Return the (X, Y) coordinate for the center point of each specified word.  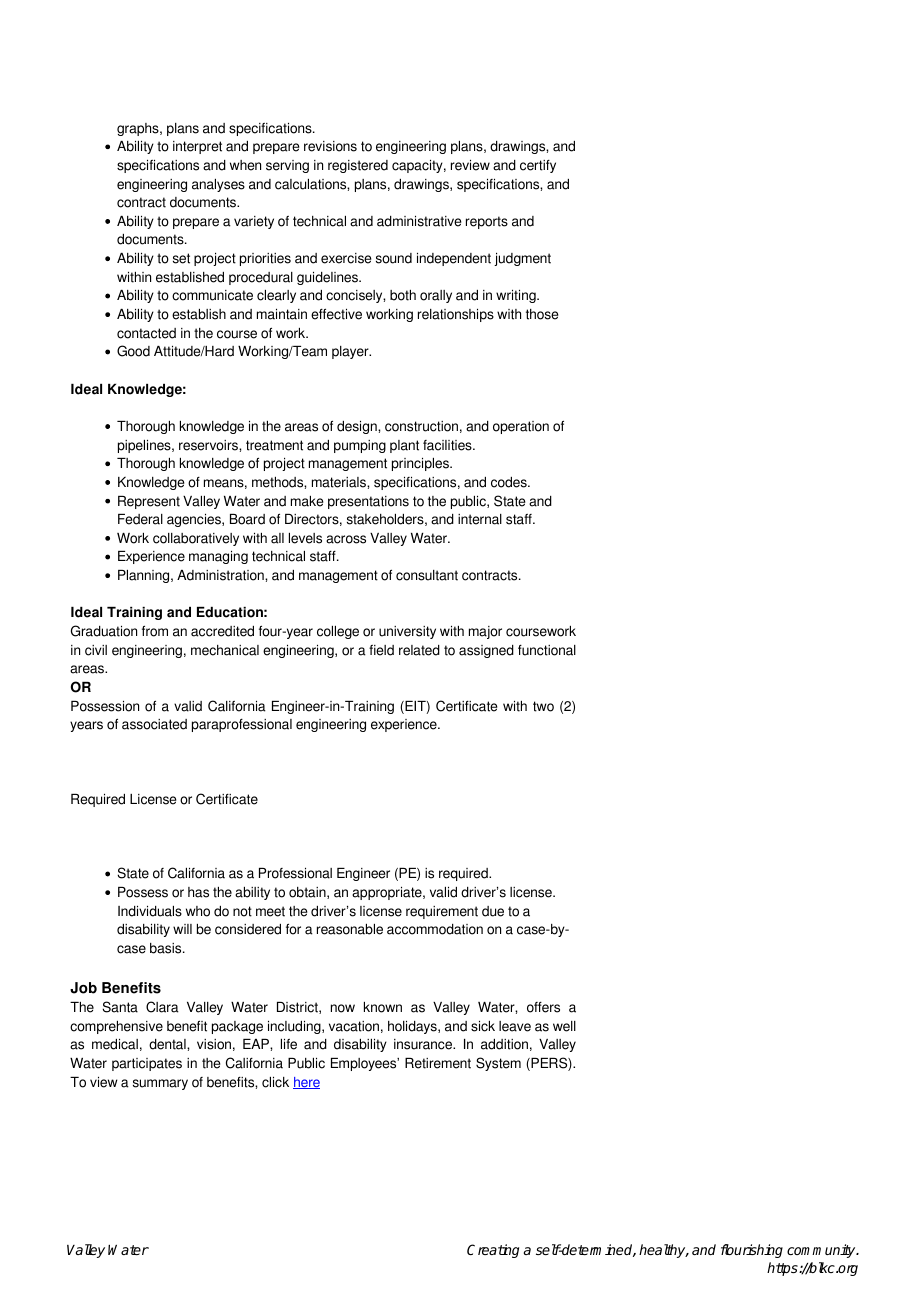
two (543, 706)
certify (538, 166)
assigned (486, 651)
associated (154, 724)
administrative (419, 221)
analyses (218, 185)
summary (160, 1084)
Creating (493, 1251)
